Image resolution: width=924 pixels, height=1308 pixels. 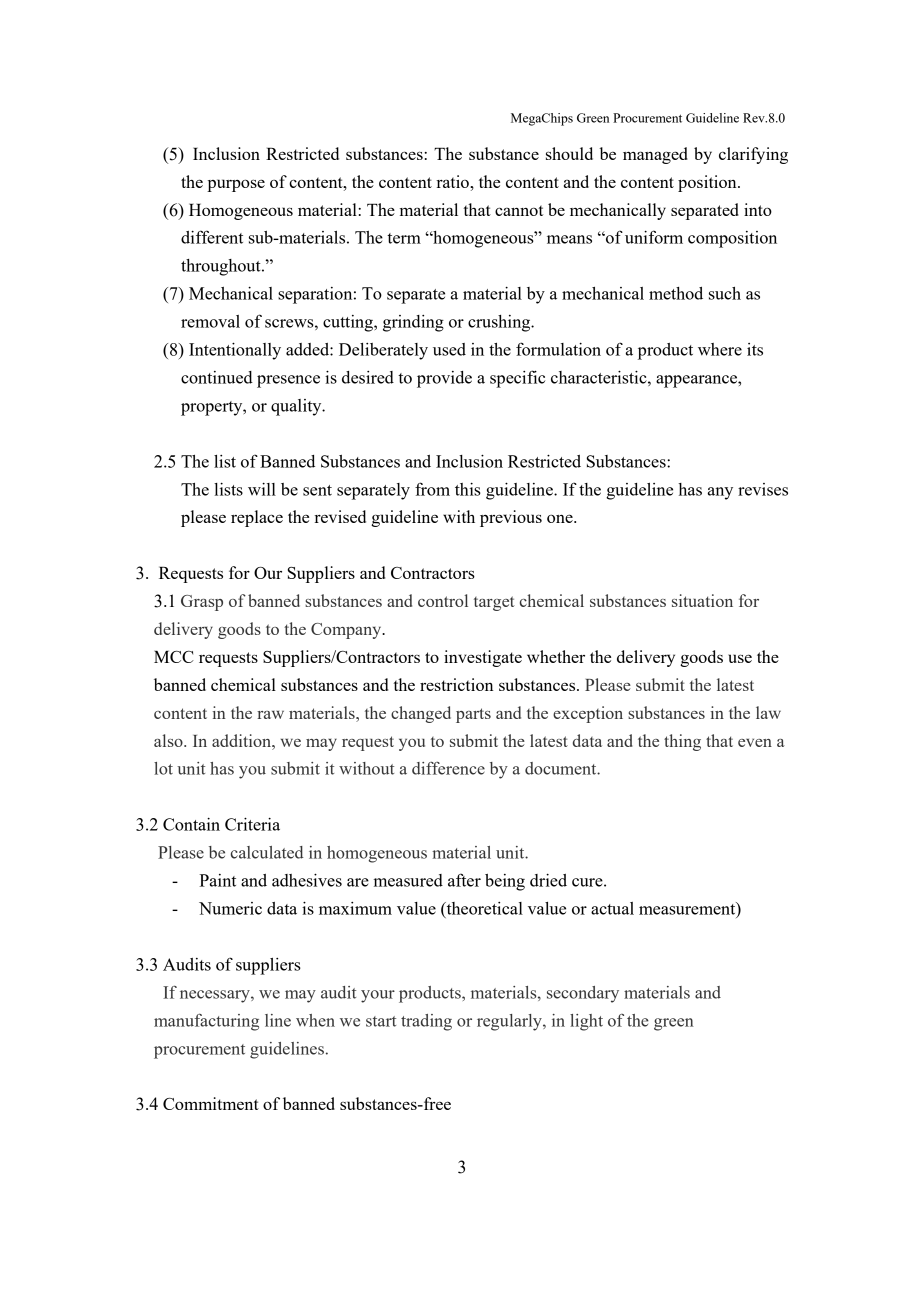 I want to click on managed, so click(x=655, y=155).
